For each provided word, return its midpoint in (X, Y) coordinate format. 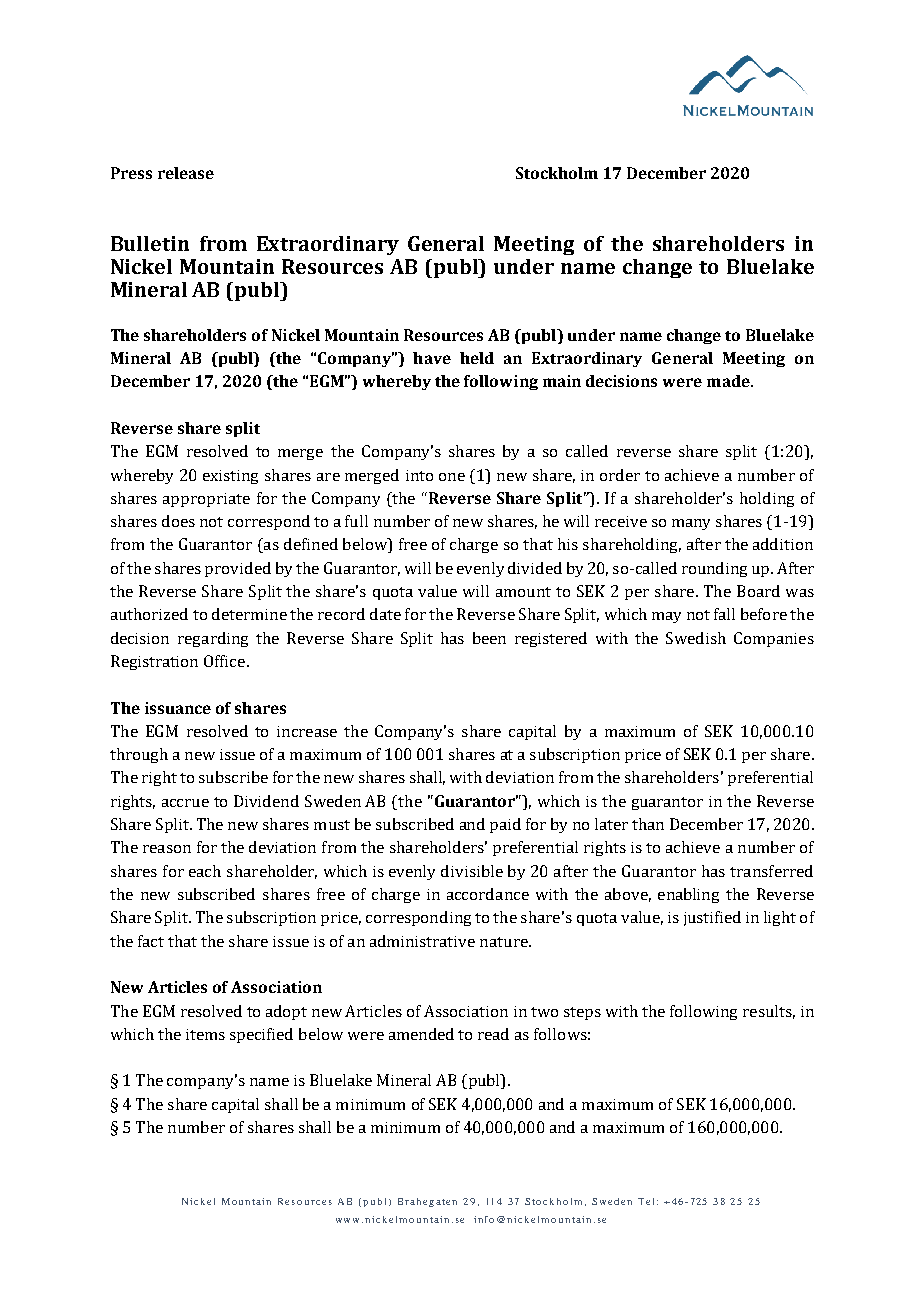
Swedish (696, 638)
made (729, 381)
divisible (472, 871)
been (489, 638)
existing (230, 477)
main (562, 381)
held (477, 358)
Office (224, 661)
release (186, 173)
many (691, 524)
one (452, 477)
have (432, 358)
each (205, 871)
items (205, 1034)
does (178, 521)
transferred (771, 871)
